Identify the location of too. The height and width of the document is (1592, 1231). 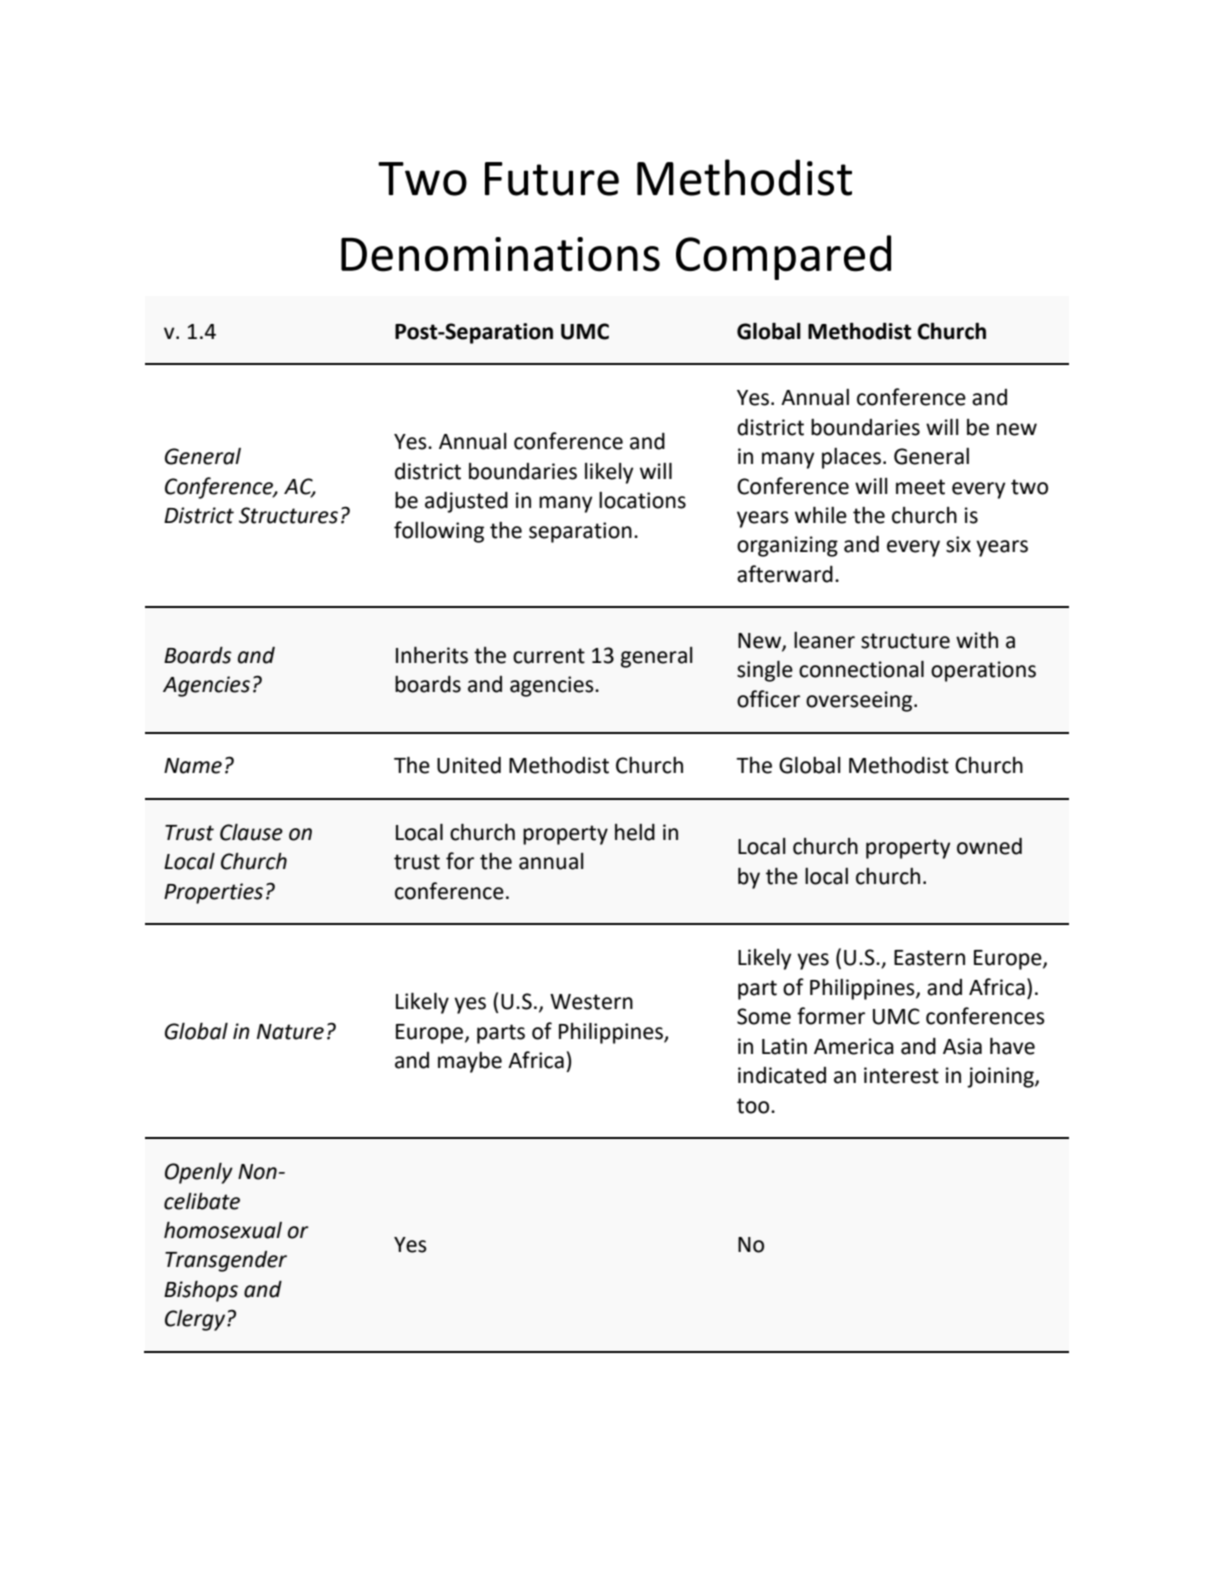
(754, 1106).
